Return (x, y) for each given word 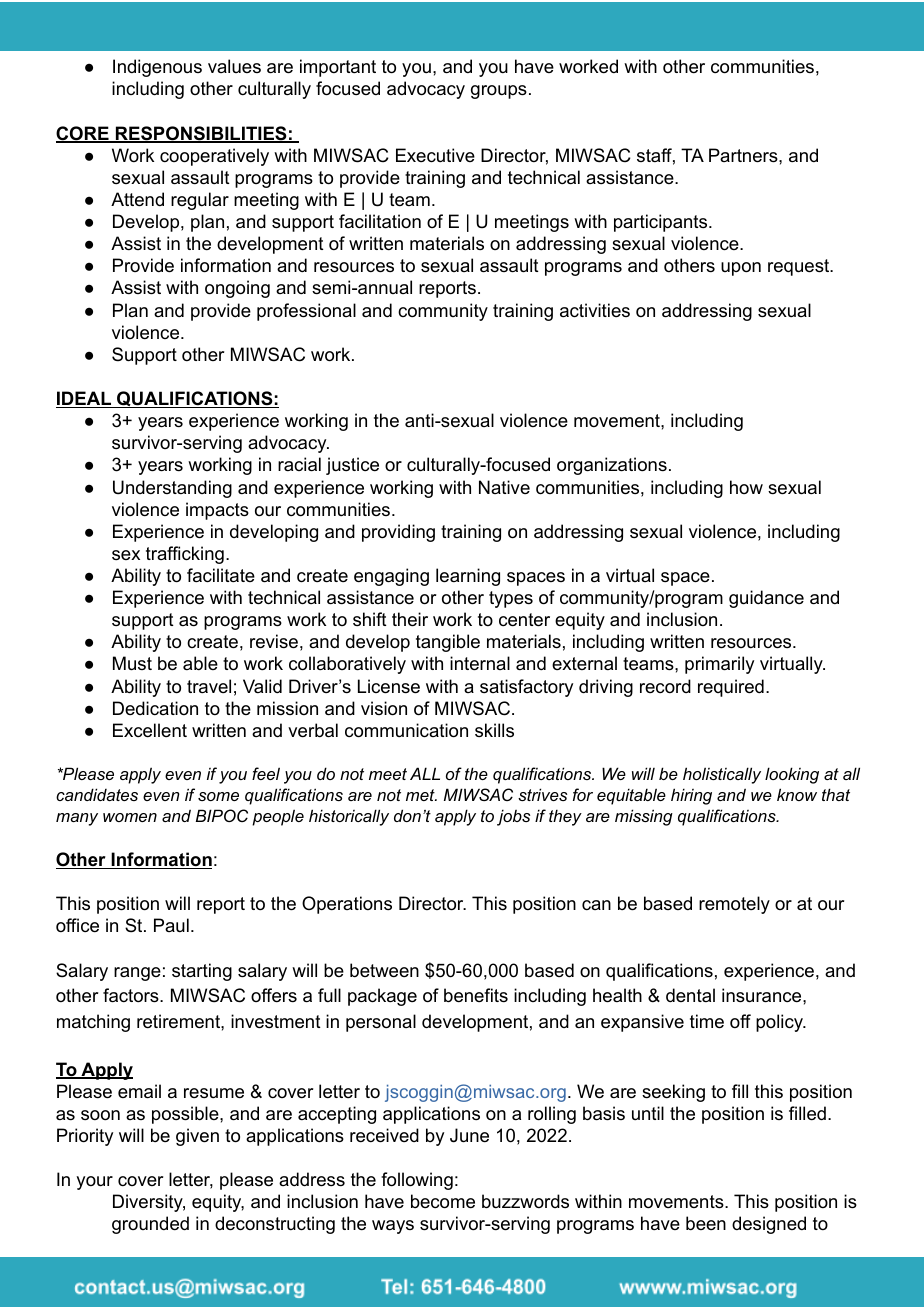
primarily (719, 665)
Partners (744, 155)
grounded (150, 1225)
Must (132, 663)
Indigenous (157, 68)
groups (499, 92)
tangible (448, 643)
